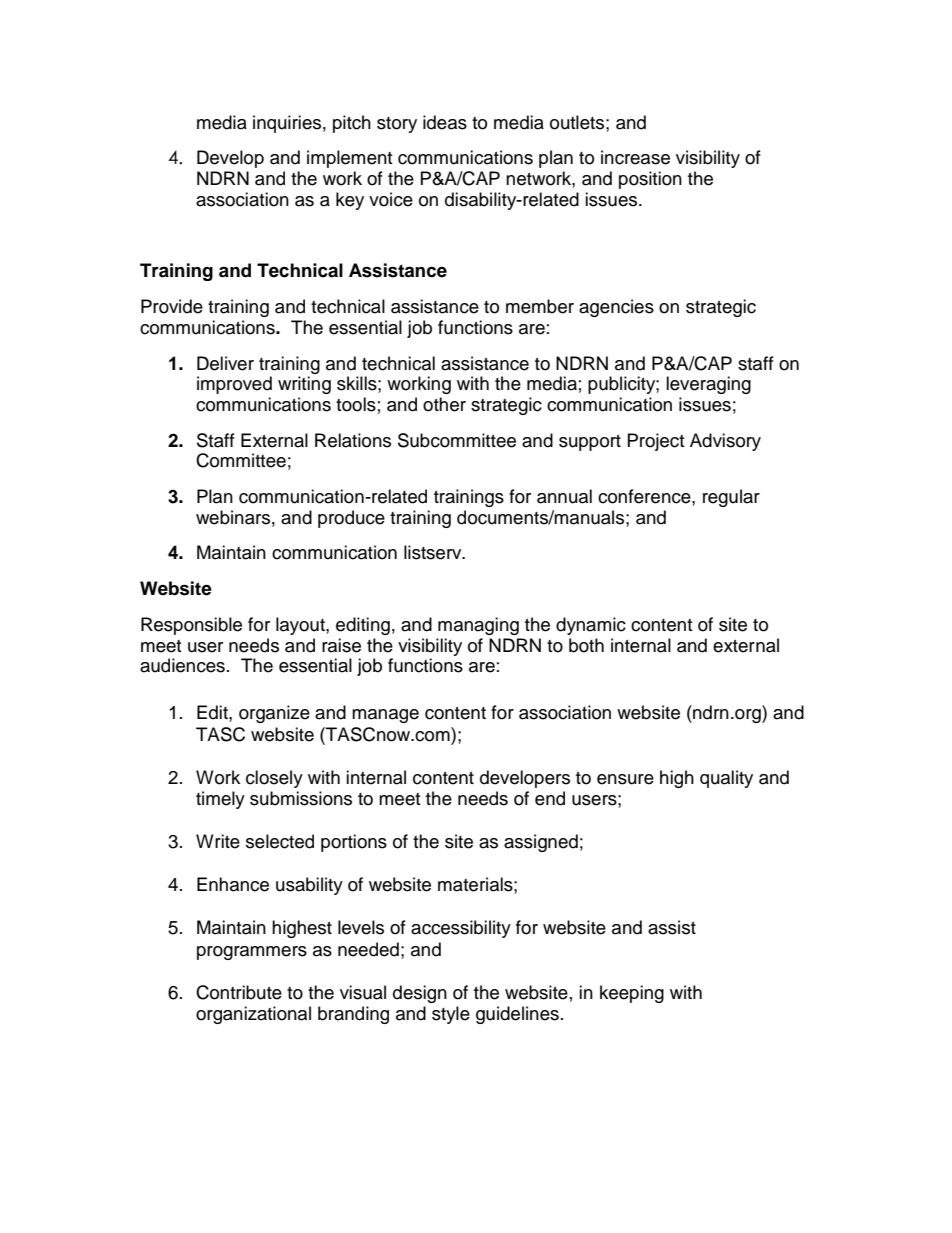 The width and height of the image is (952, 1233). I want to click on increase, so click(635, 157).
